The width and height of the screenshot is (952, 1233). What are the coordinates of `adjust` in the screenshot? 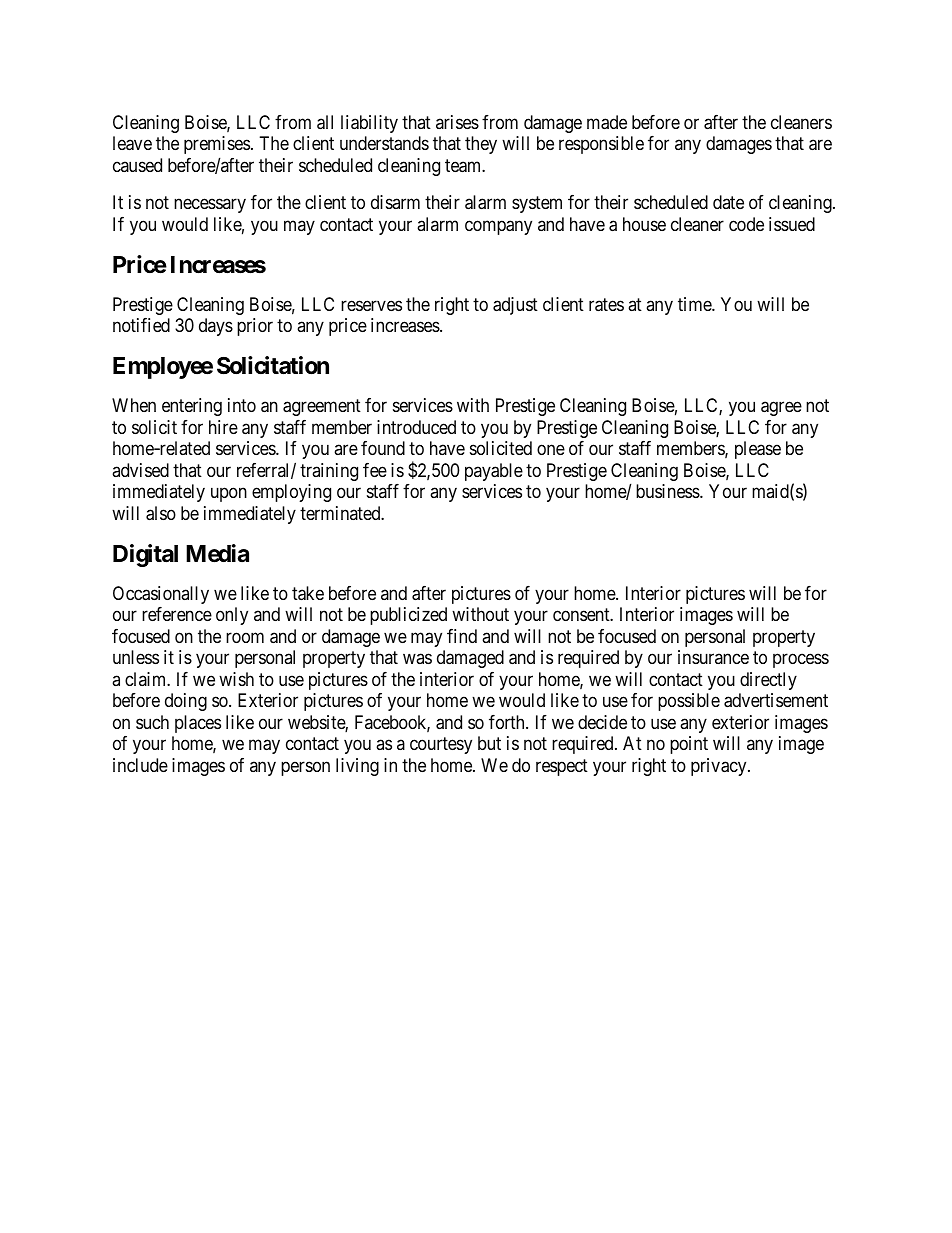 It's located at (515, 306).
